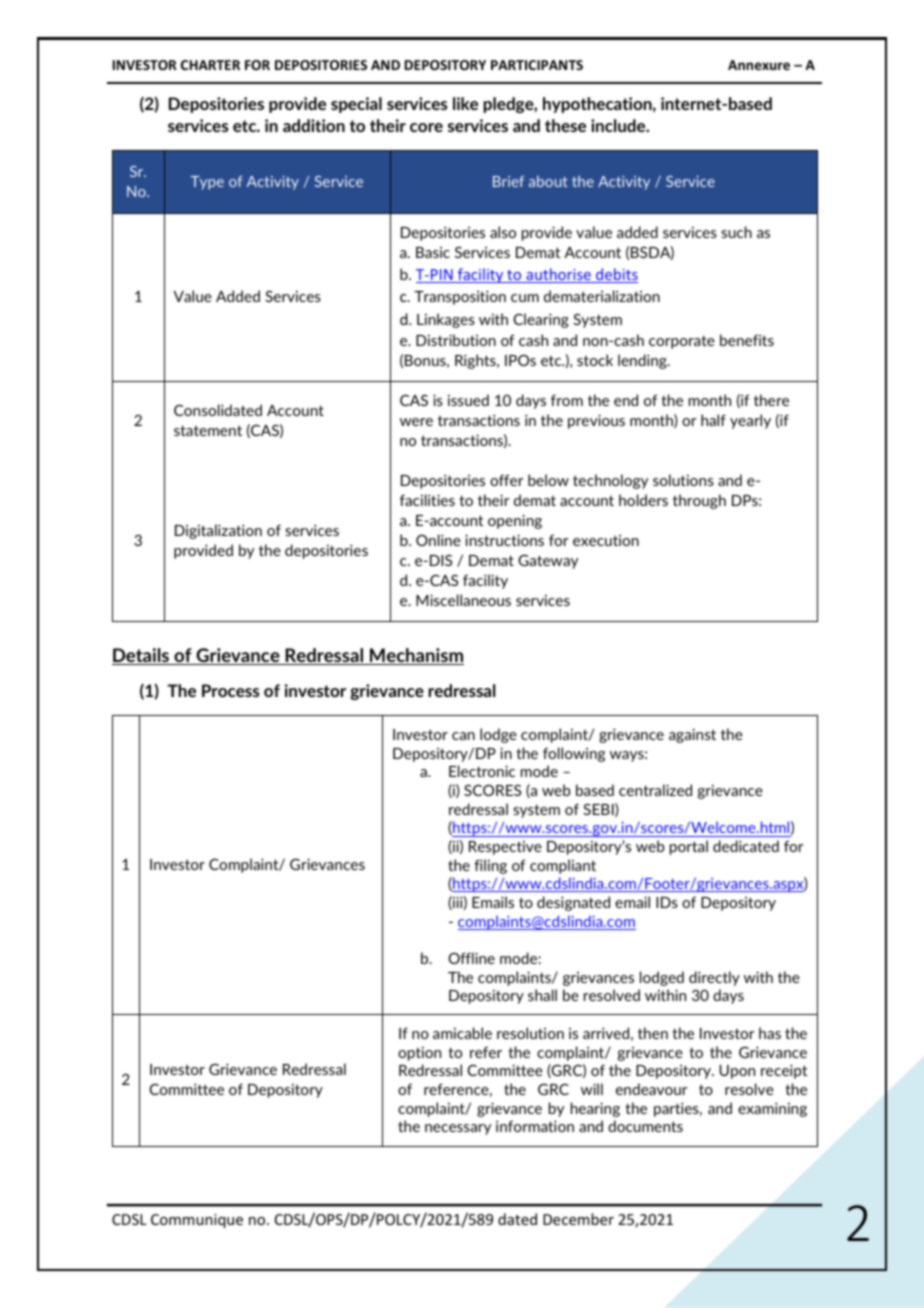 The image size is (924, 1308). I want to click on documents, so click(645, 1126).
